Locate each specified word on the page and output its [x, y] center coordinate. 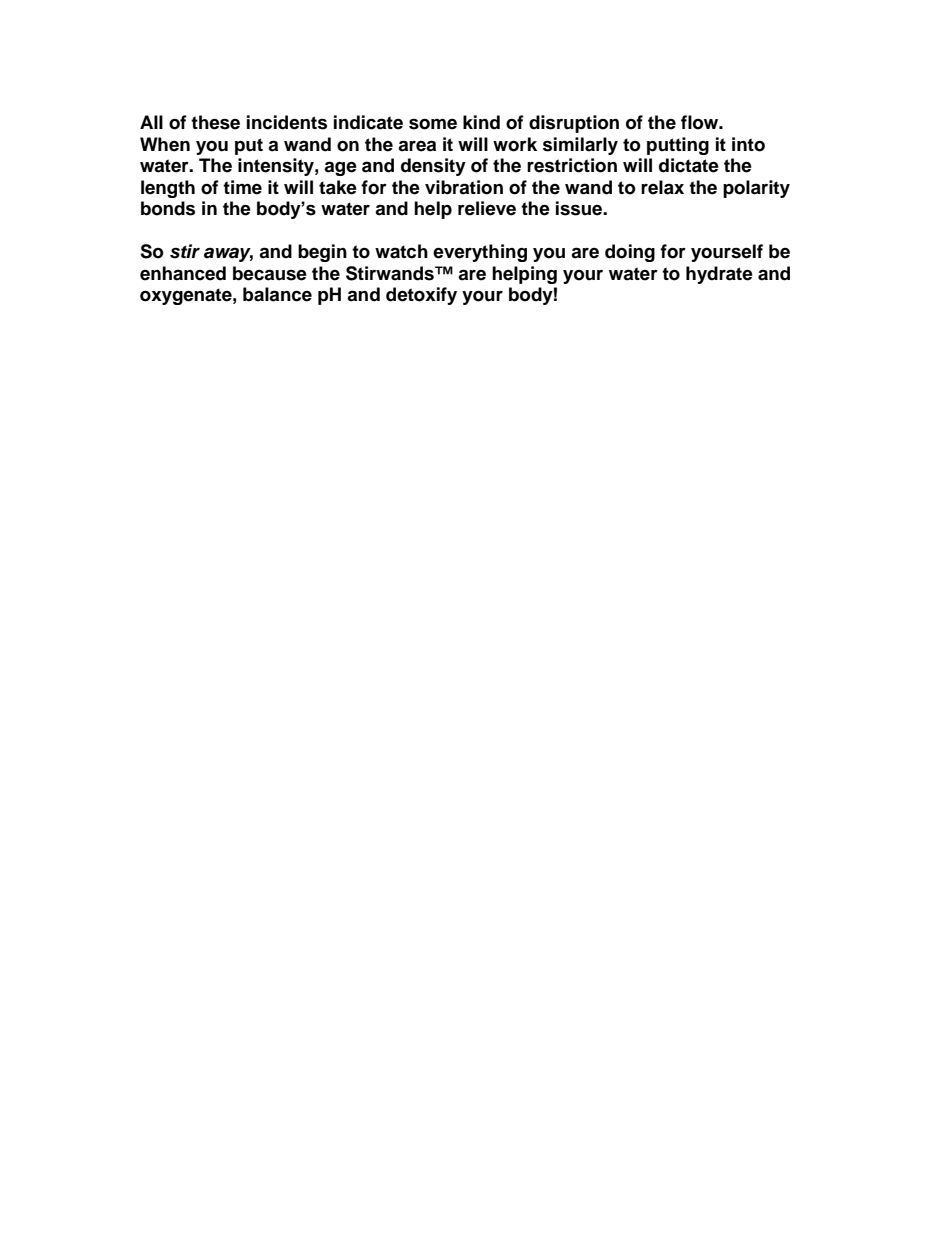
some [433, 124]
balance [277, 294]
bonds [168, 208]
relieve [487, 208]
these [215, 122]
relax [662, 187]
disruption [574, 124]
